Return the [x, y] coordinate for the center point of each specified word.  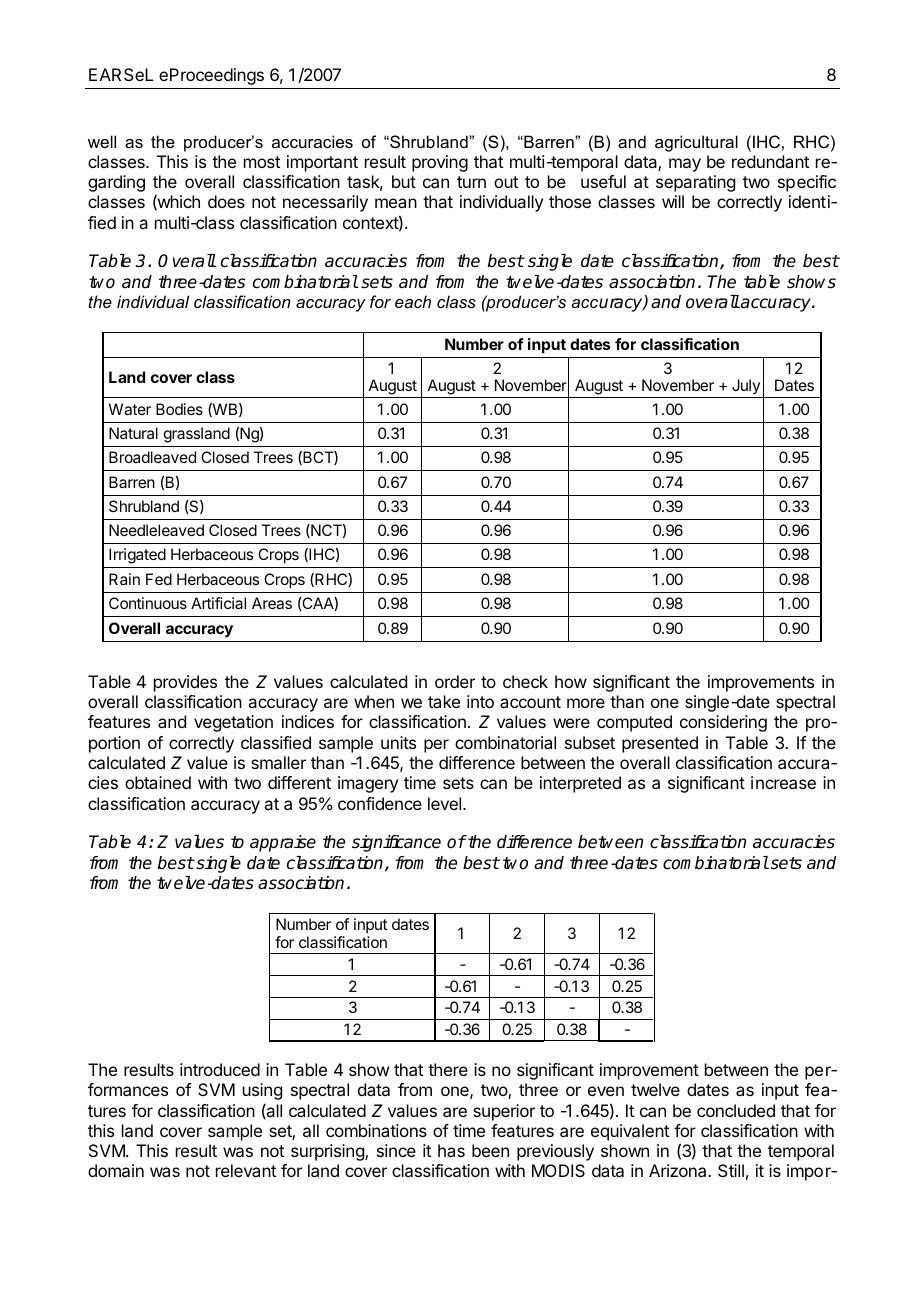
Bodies [179, 409]
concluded [736, 1110]
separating [695, 183]
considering [723, 723]
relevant [246, 1170]
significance [396, 843]
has [451, 1150]
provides [185, 683]
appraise [283, 843]
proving [440, 163]
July [746, 388]
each [413, 301]
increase [783, 782]
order [455, 681]
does [226, 201]
